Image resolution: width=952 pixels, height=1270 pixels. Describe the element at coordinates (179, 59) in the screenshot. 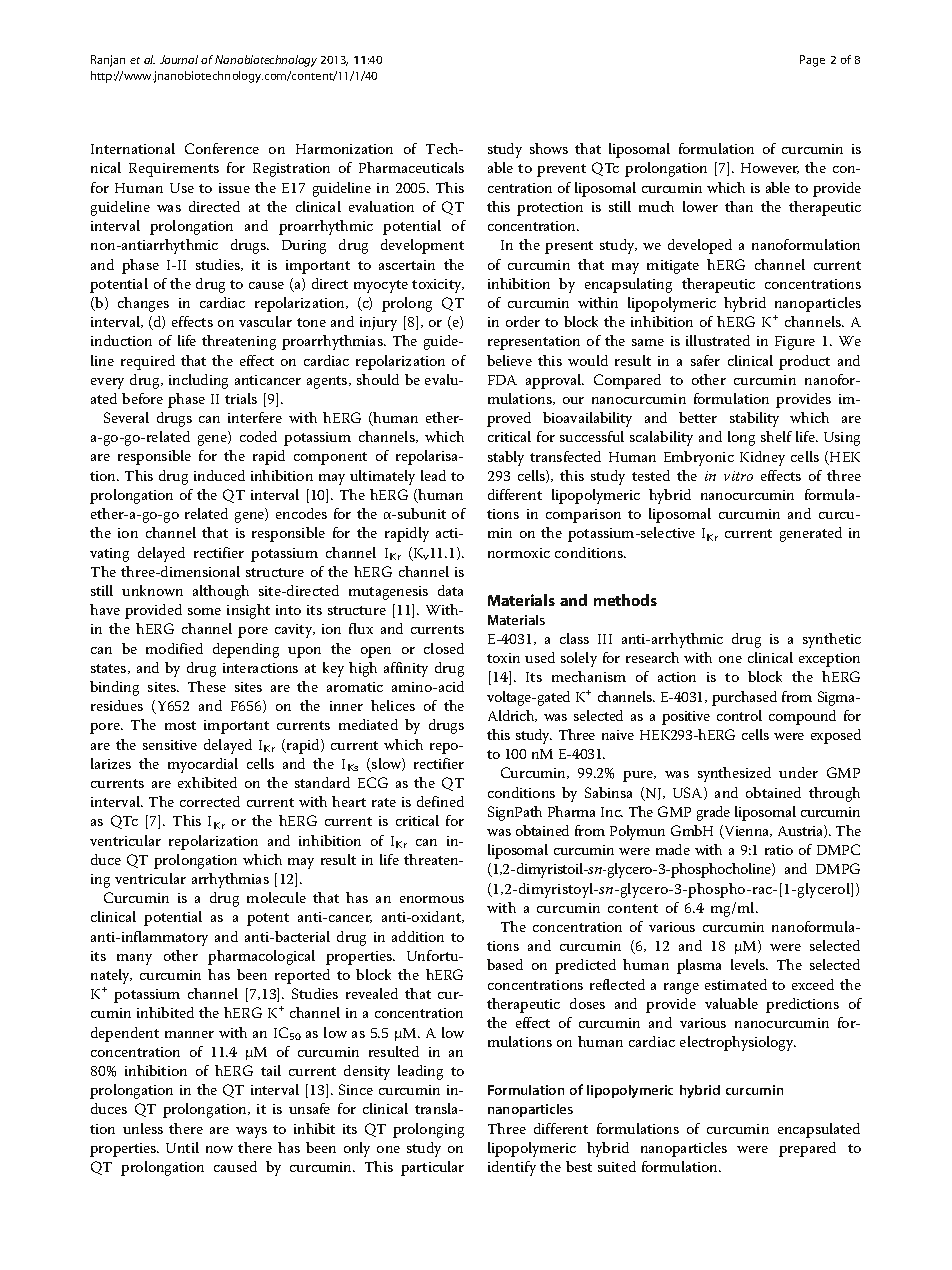

I see `Journal` at that location.
